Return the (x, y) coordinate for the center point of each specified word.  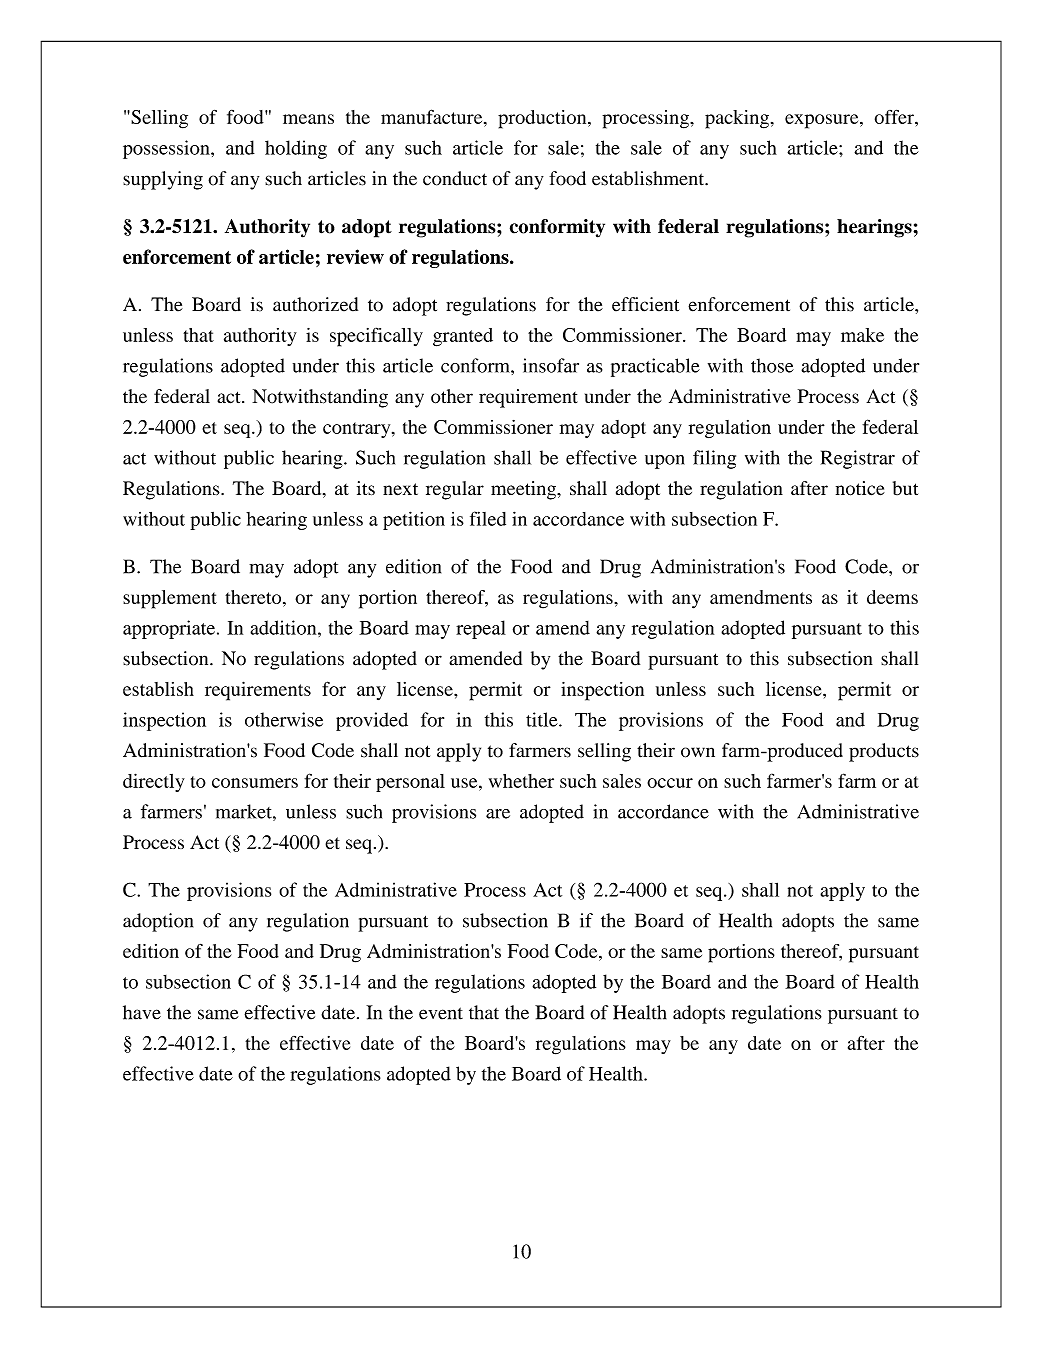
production (543, 119)
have (142, 1012)
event (441, 1013)
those (772, 365)
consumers (255, 783)
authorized (315, 304)
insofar (551, 365)
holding (296, 149)
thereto (254, 597)
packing (738, 119)
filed (488, 518)
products (884, 752)
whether (521, 781)
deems (892, 597)
